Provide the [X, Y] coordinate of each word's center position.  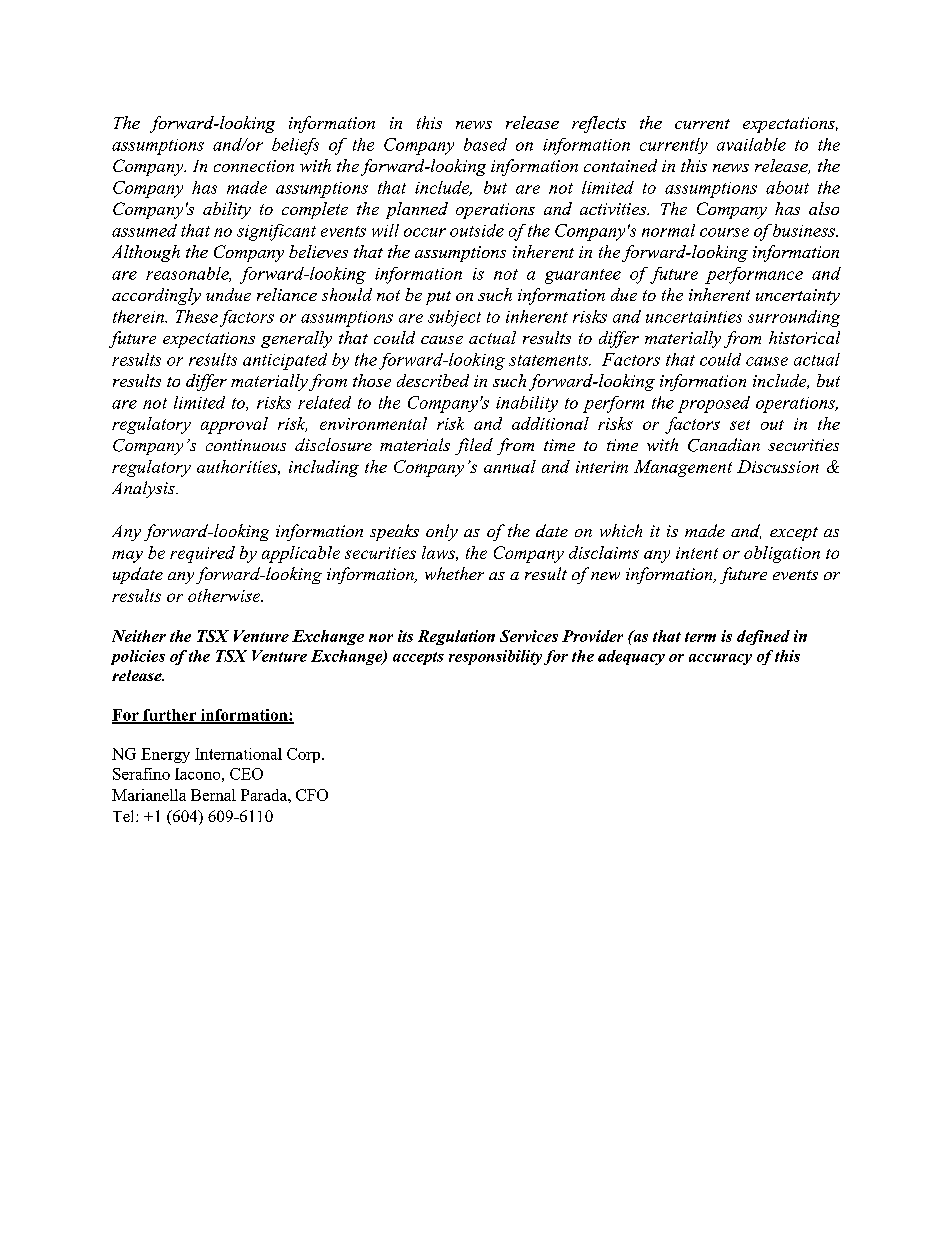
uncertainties [694, 317]
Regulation [456, 637]
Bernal [213, 795]
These [197, 316]
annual [510, 466]
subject [454, 318]
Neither [139, 636]
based [485, 144]
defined [763, 637]
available [751, 144]
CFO [312, 795]
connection [254, 166]
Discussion [778, 466]
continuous [246, 445]
